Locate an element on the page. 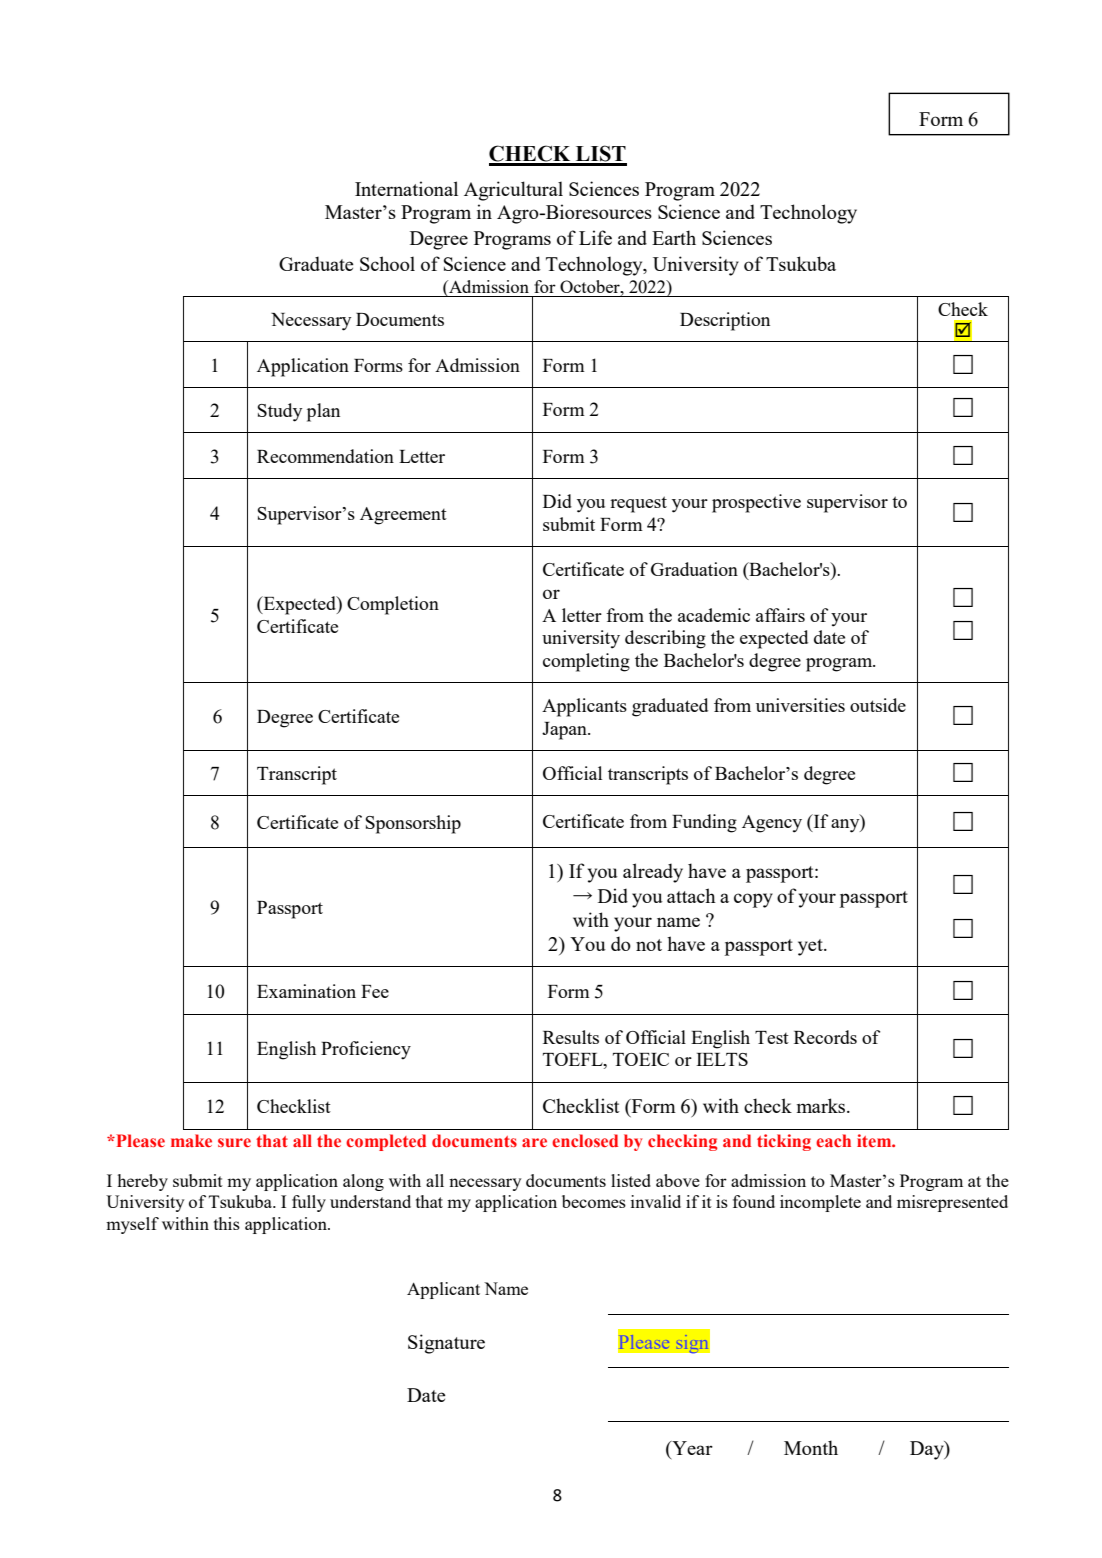 The width and height of the document is (1102, 1558). Examination is located at coordinates (306, 991).
